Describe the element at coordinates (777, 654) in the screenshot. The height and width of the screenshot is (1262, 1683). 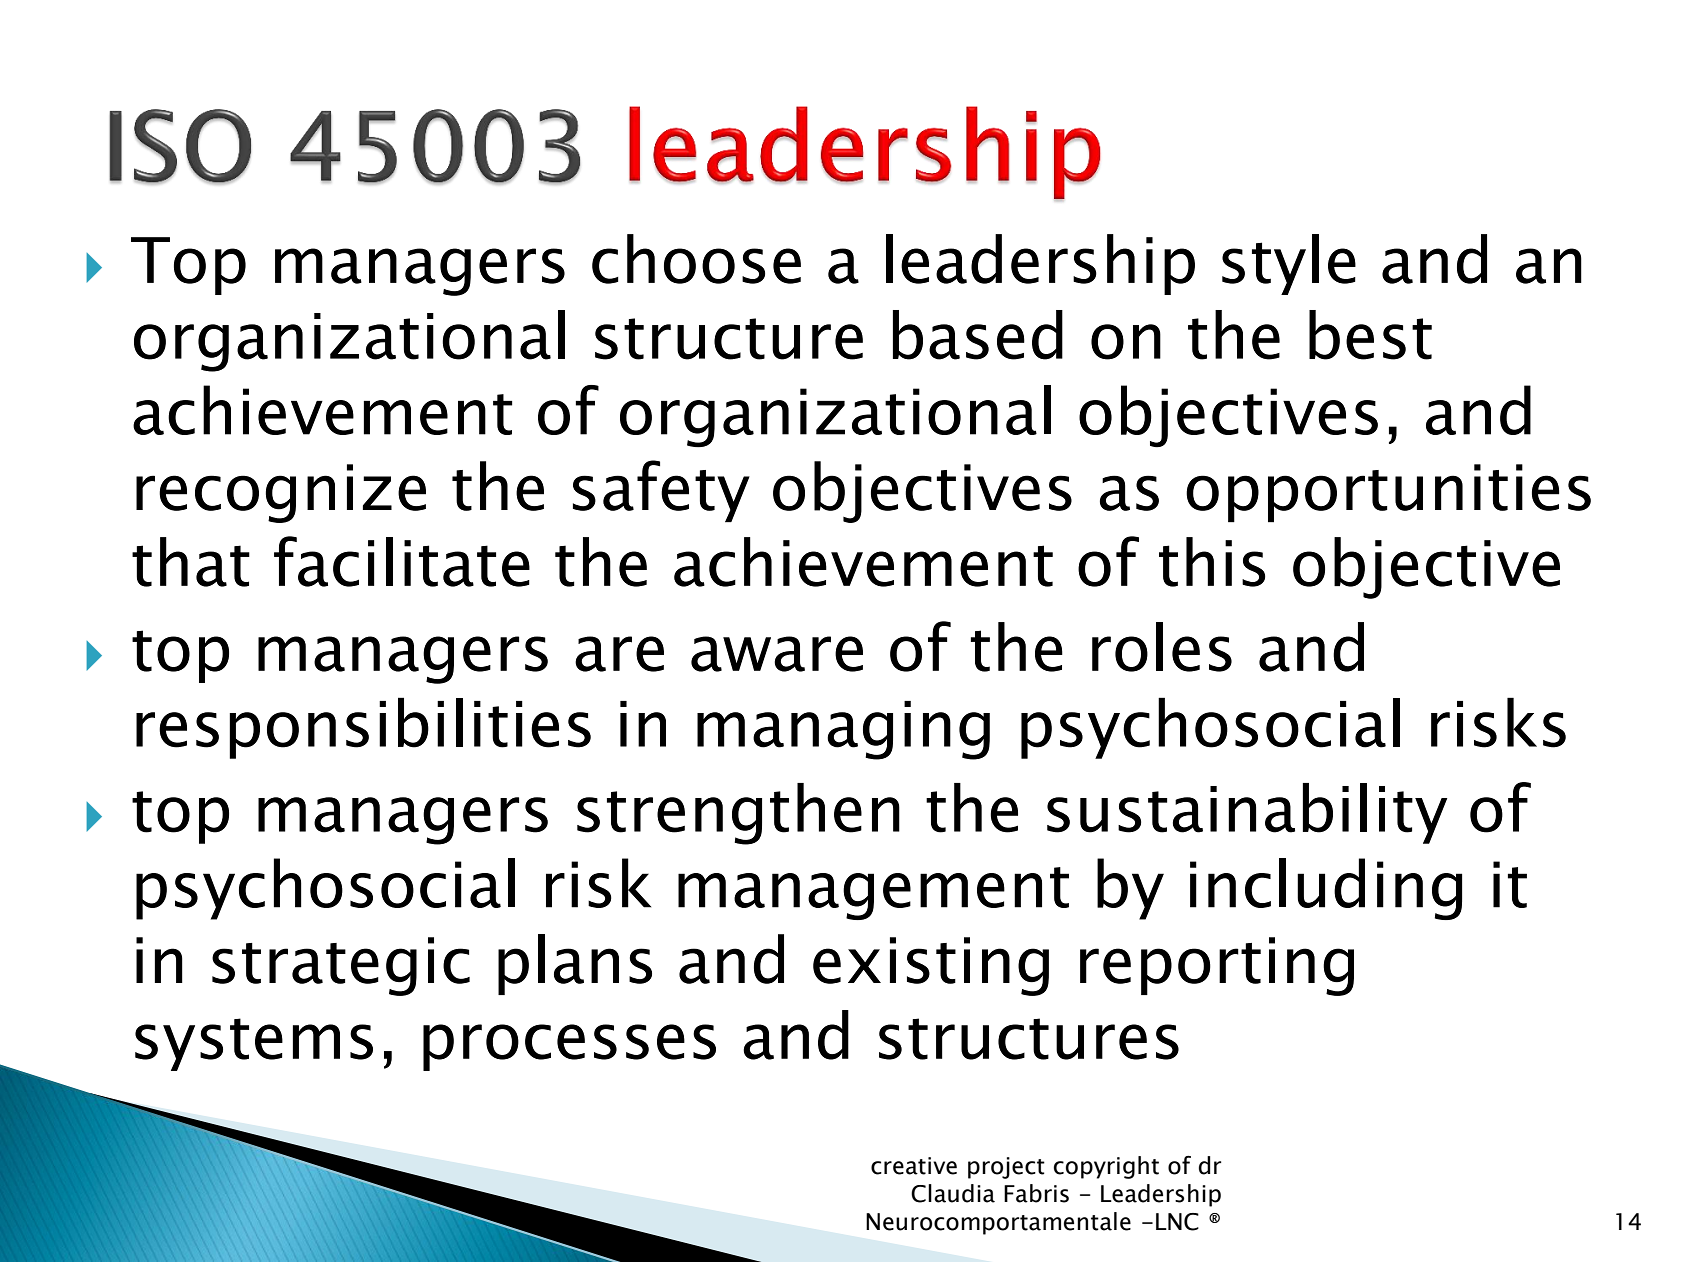
I see `aware` at that location.
